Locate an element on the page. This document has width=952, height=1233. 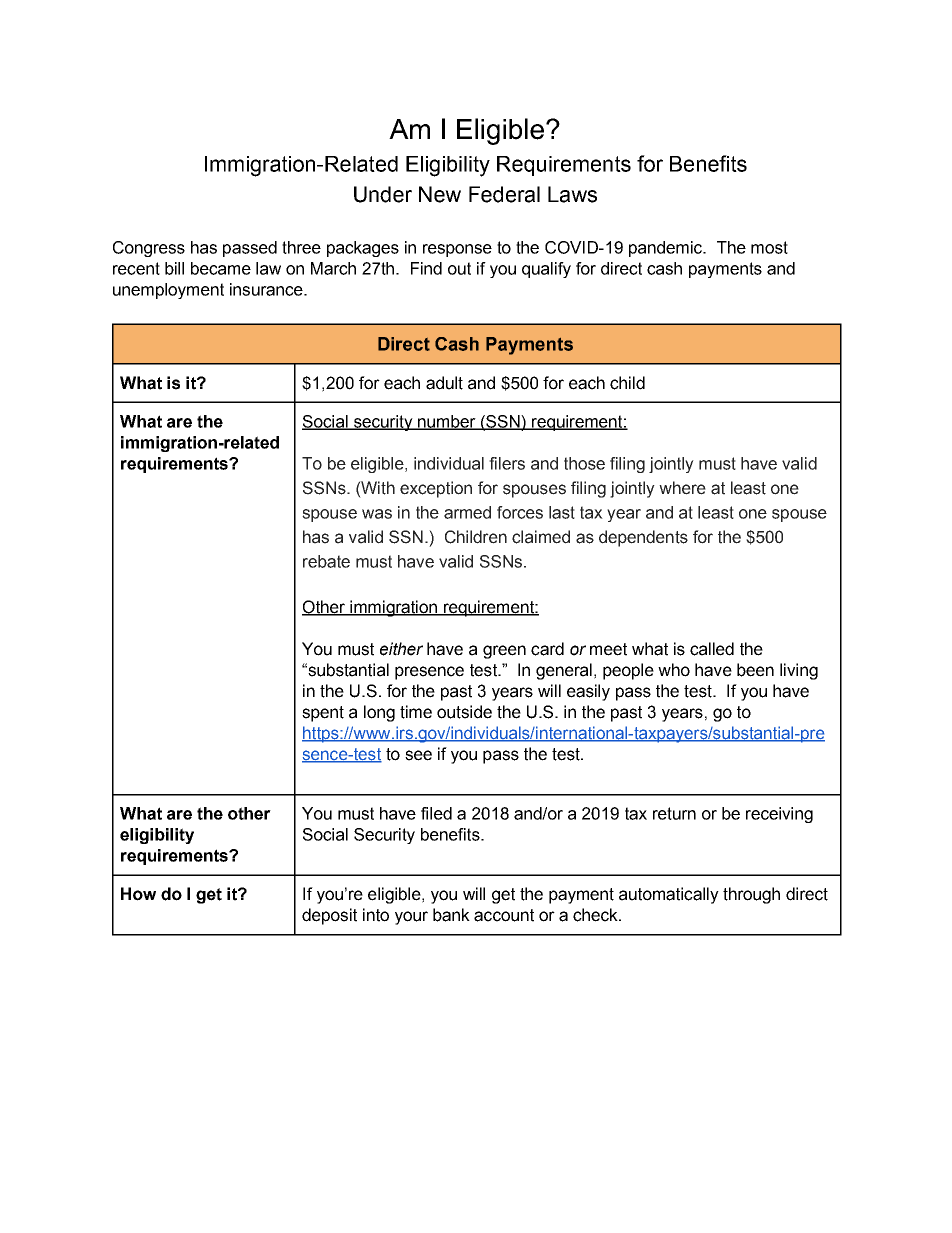
New is located at coordinates (440, 194).
